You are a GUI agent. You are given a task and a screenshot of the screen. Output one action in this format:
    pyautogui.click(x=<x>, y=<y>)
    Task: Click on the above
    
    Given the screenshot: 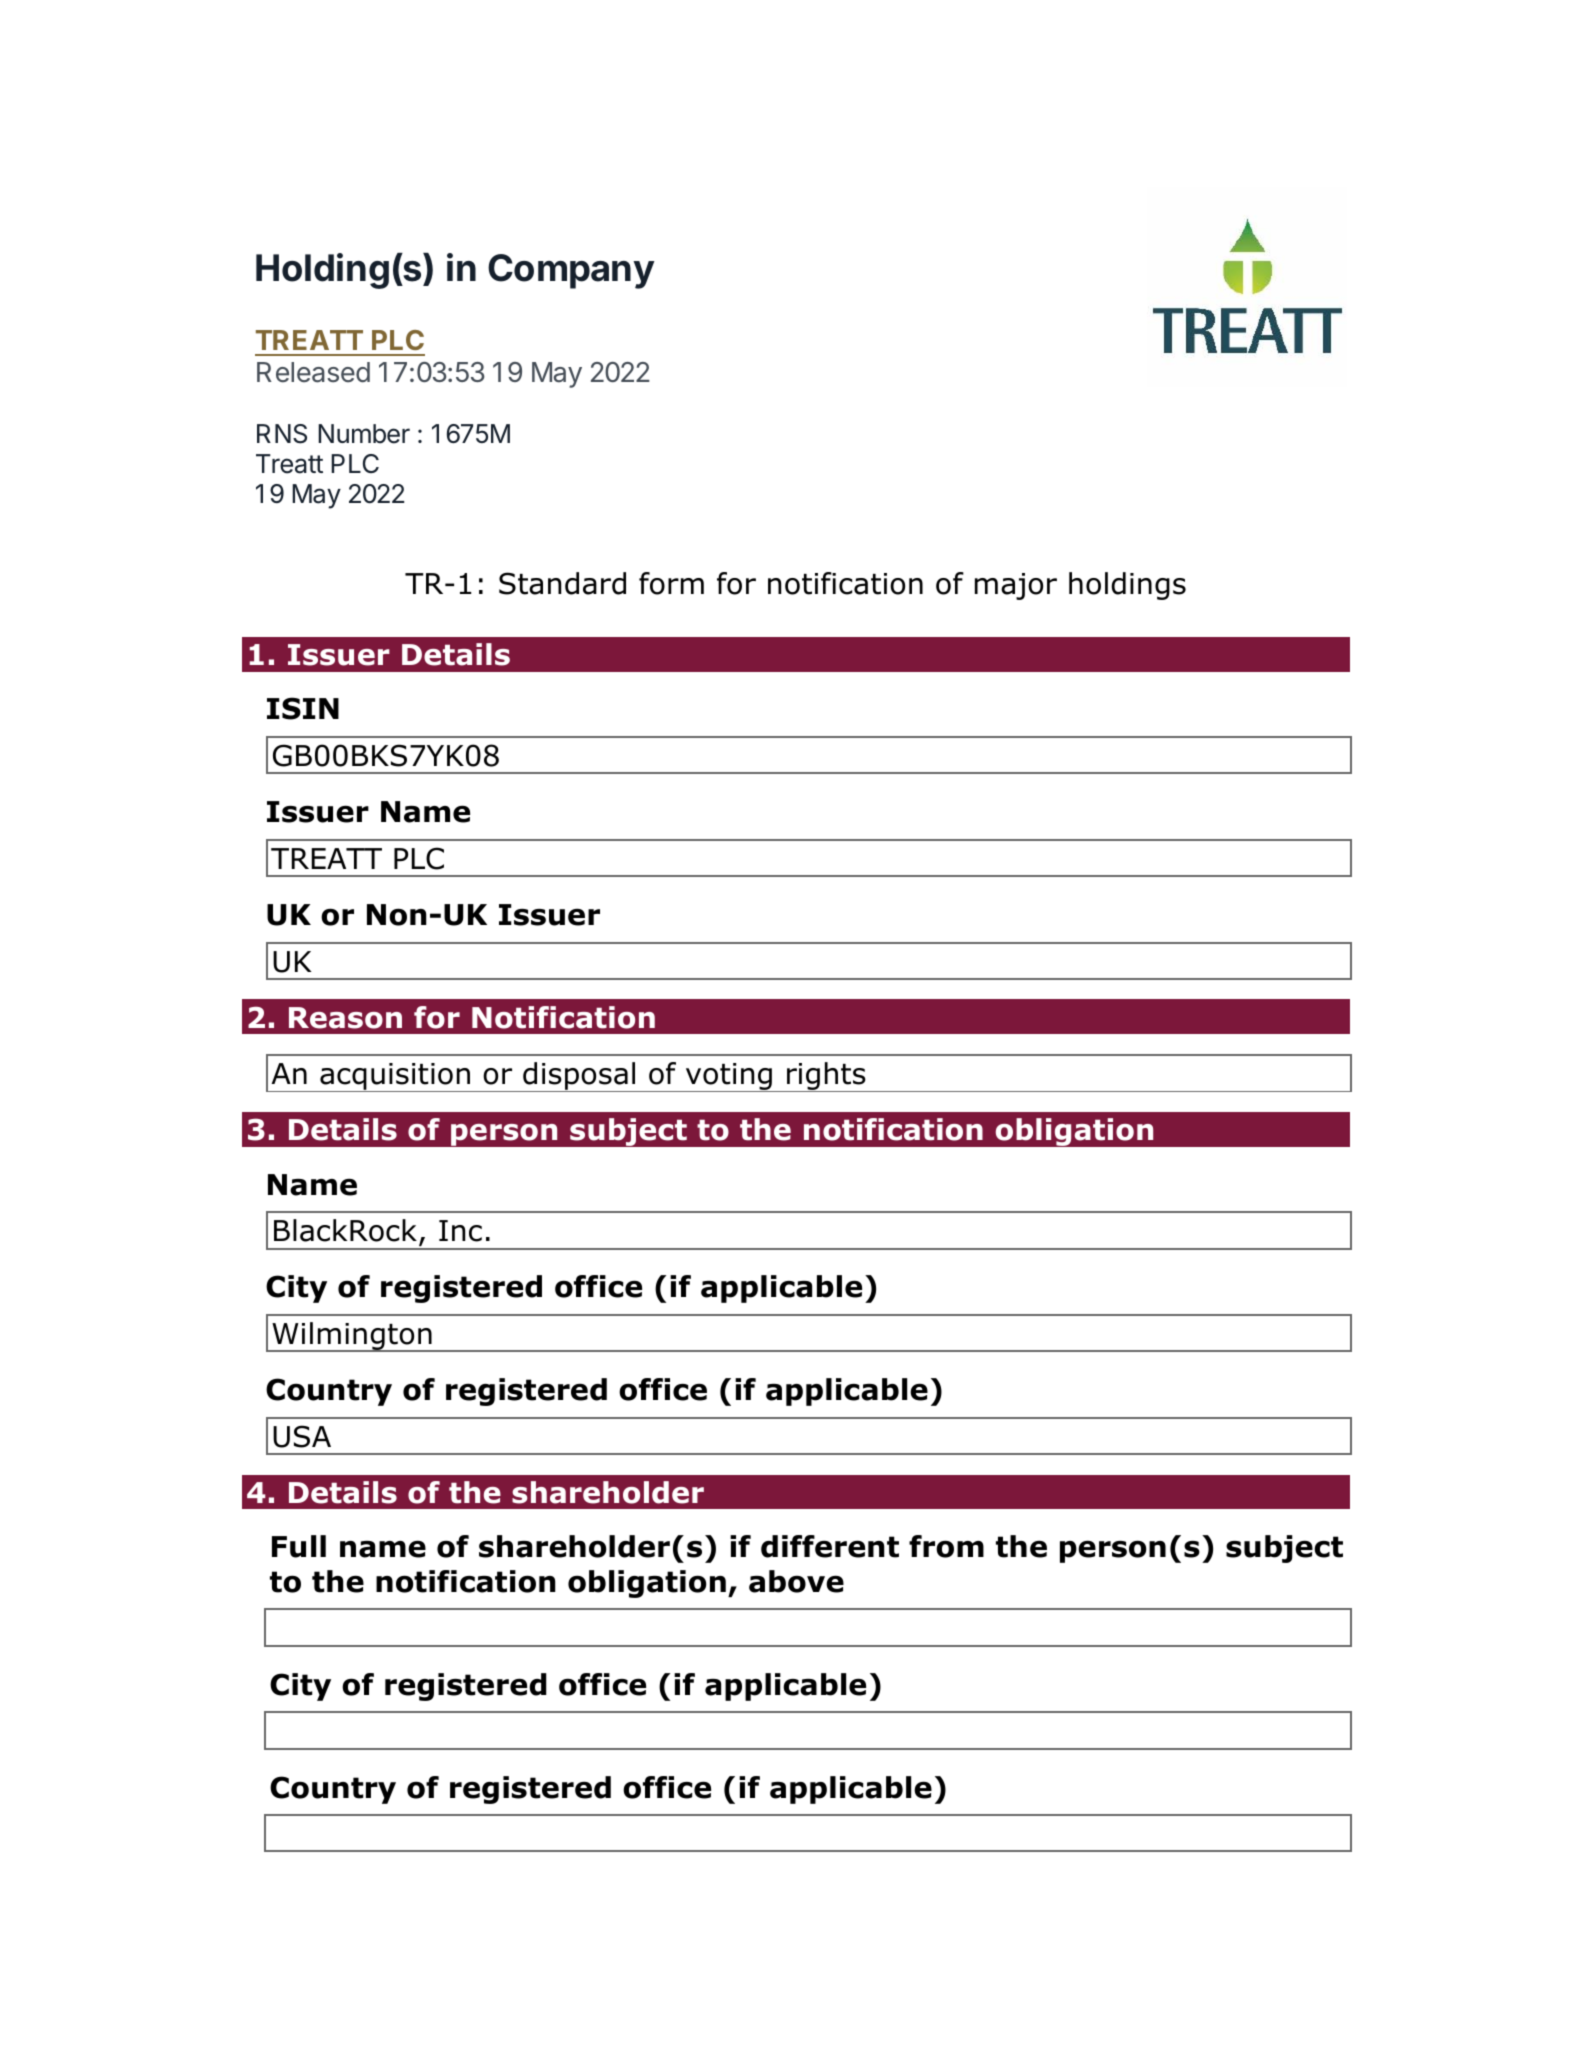 What is the action you would take?
    pyautogui.click(x=796, y=1581)
